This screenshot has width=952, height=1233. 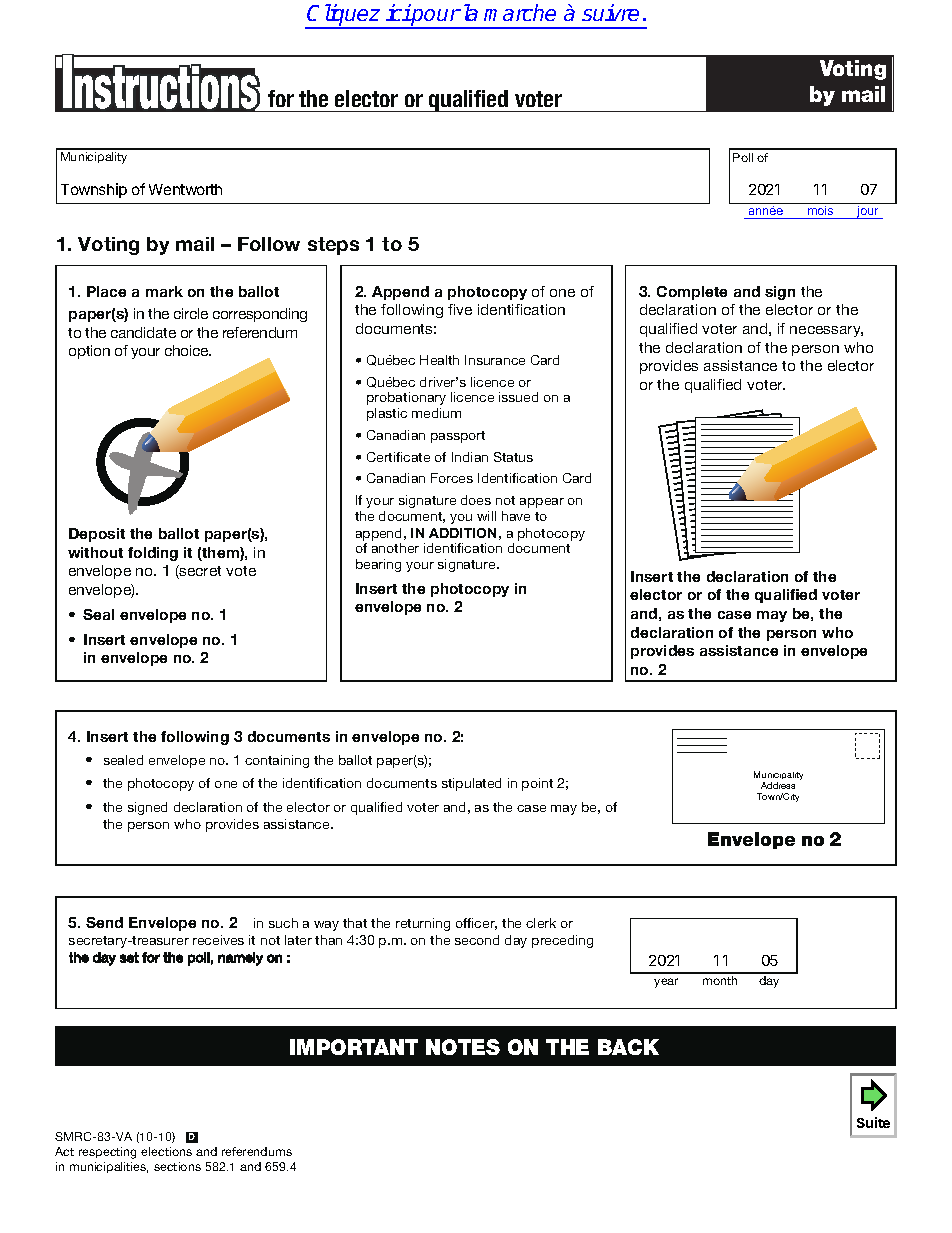 I want to click on folding, so click(x=153, y=554).
